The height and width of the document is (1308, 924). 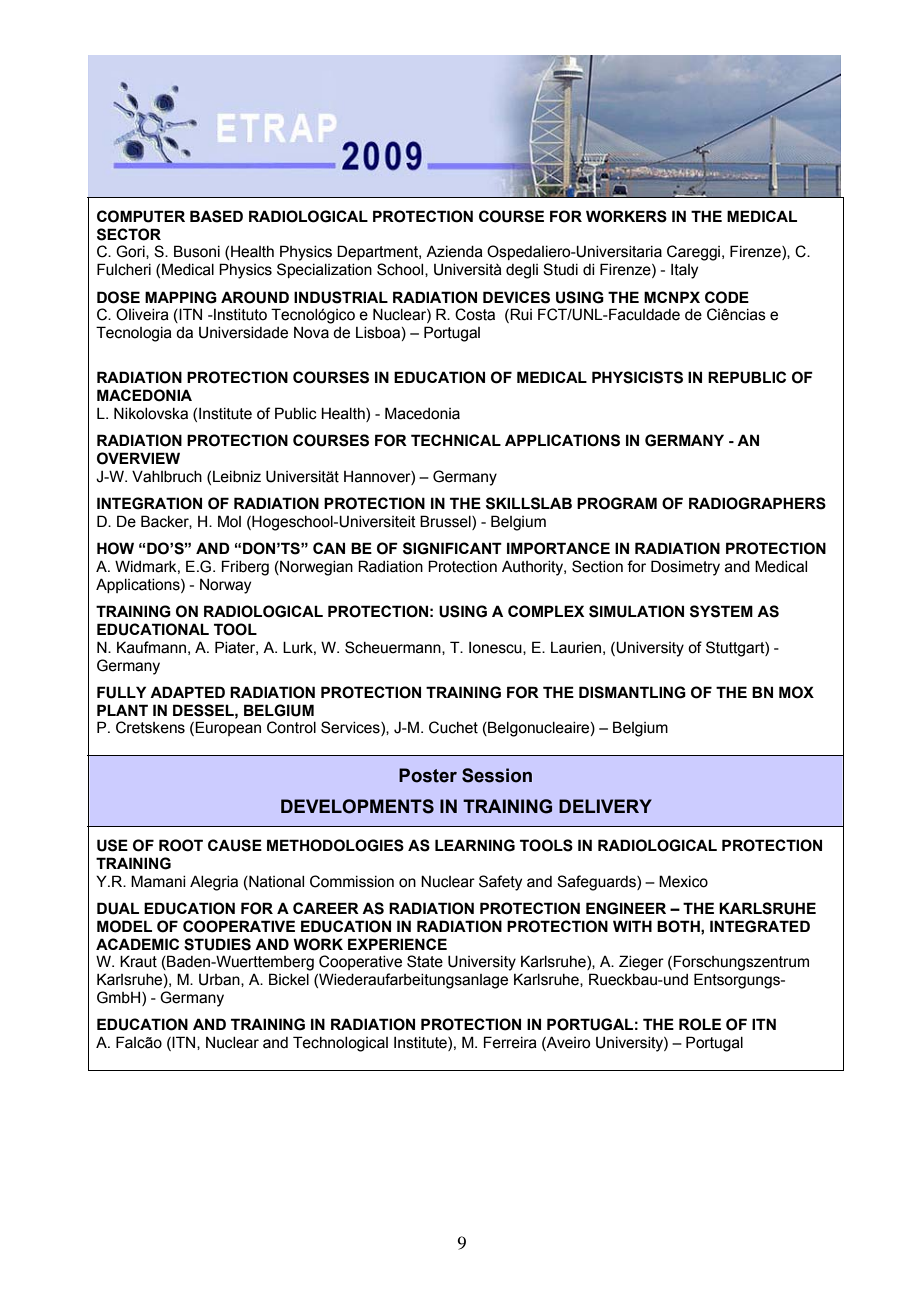 I want to click on Kaufmann, so click(x=151, y=647).
